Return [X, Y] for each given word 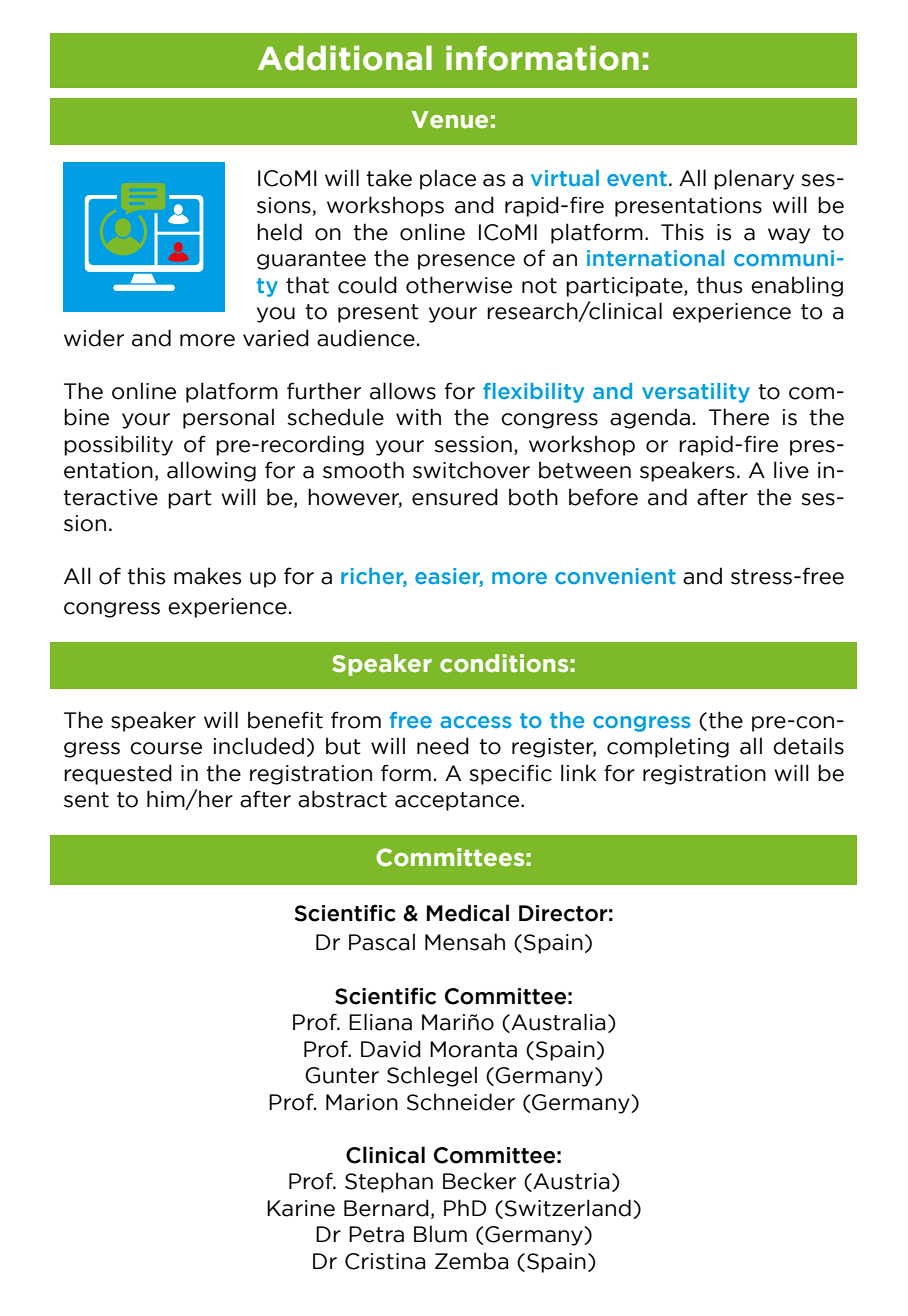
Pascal [382, 942]
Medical [468, 913]
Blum [440, 1234]
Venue [450, 120]
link [578, 772]
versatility [696, 393]
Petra [376, 1234]
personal [228, 418]
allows [403, 391]
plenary [754, 179]
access [475, 722]
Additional [345, 58]
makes [207, 576]
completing [668, 747]
